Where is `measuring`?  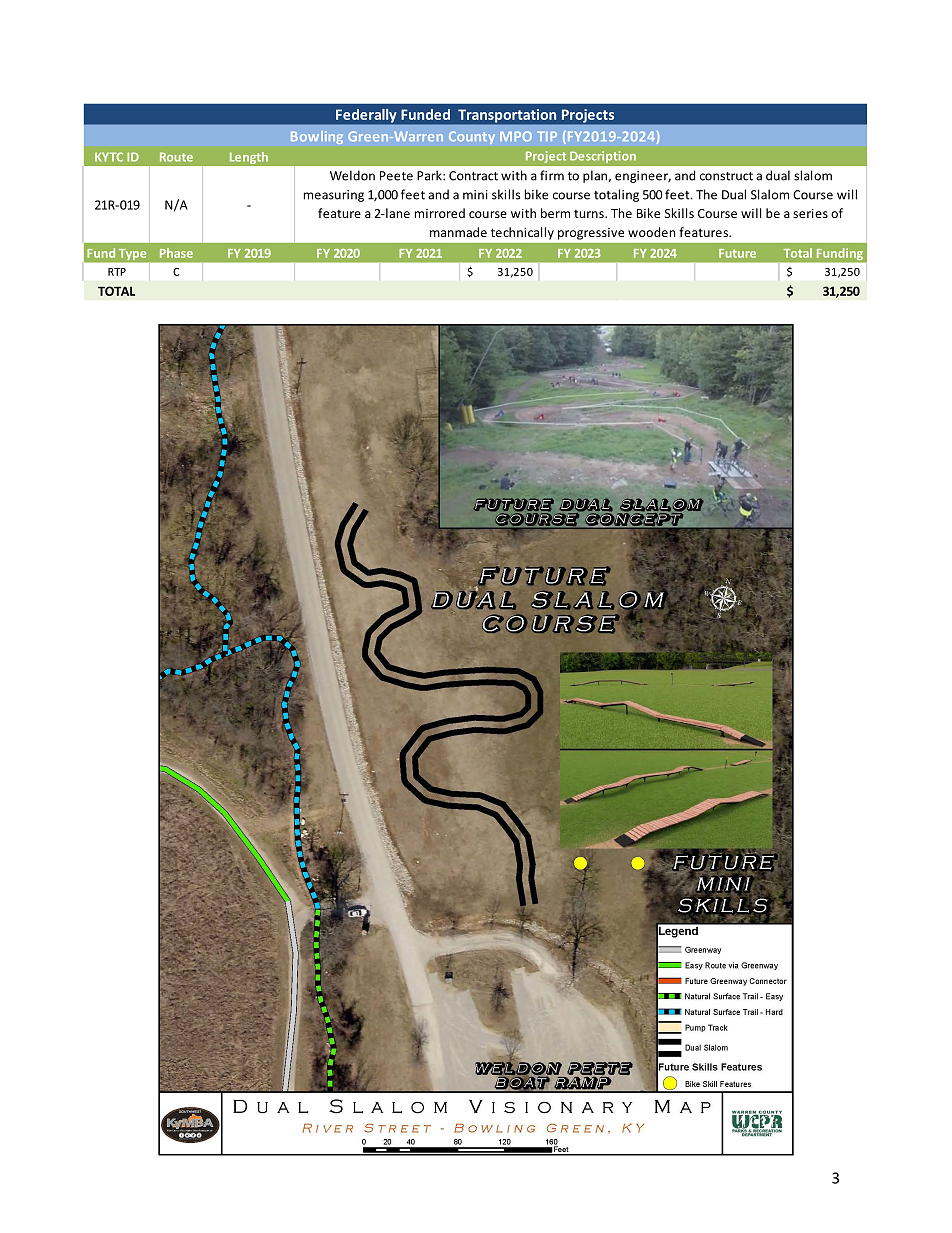
measuring is located at coordinates (334, 196).
